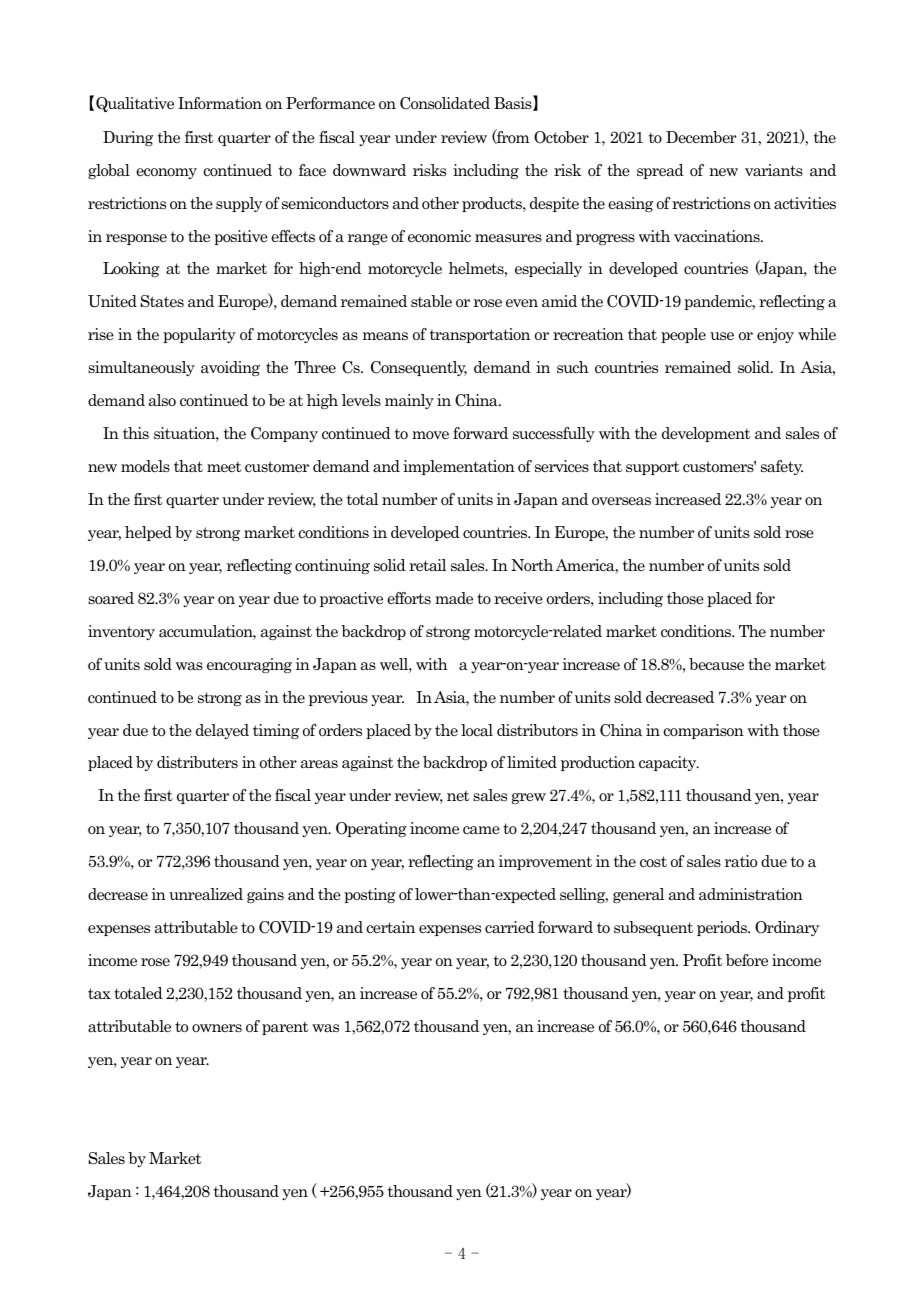 The image size is (924, 1308). Describe the element at coordinates (701, 137) in the document. I see `December` at that location.
